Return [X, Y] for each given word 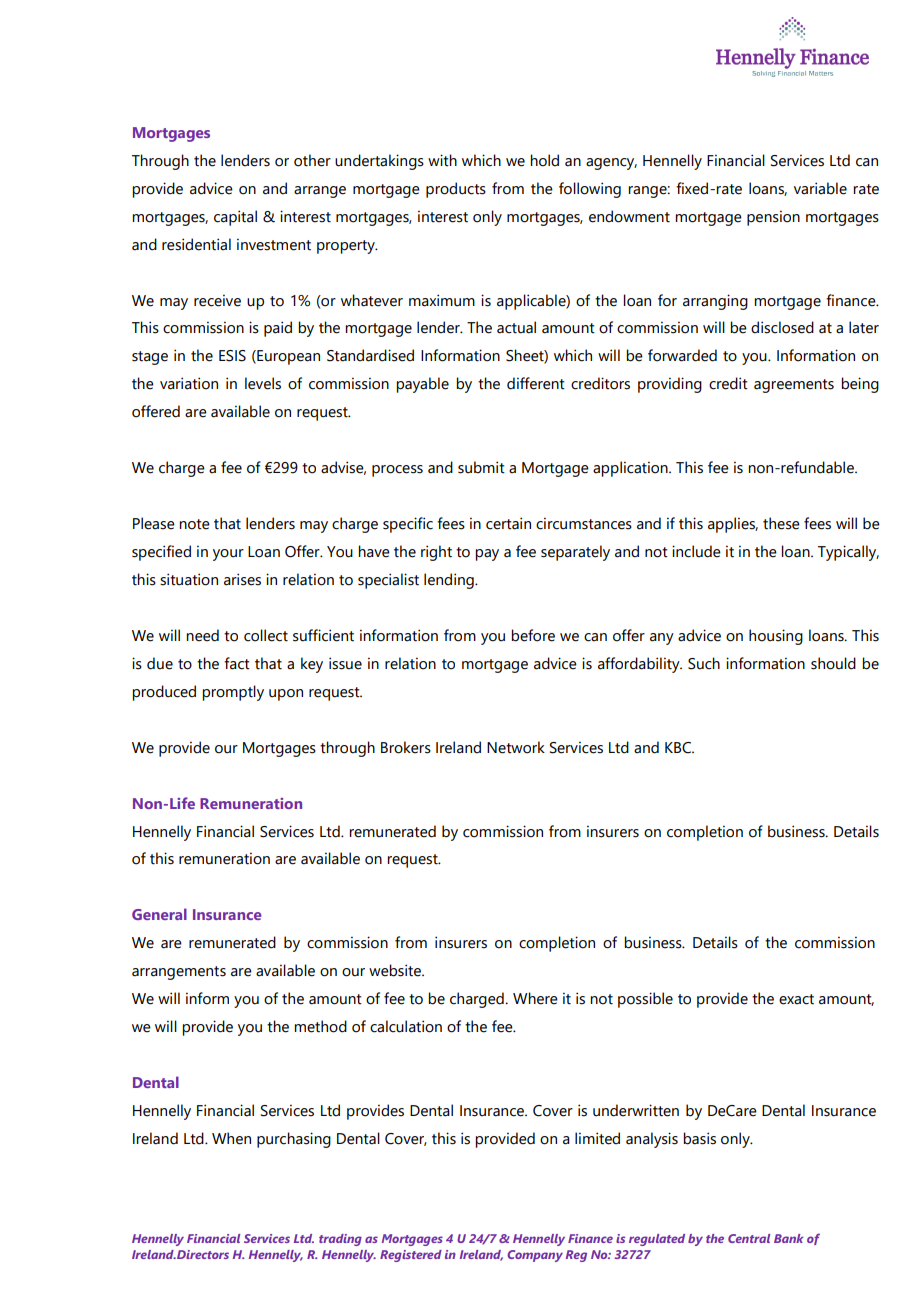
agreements [794, 386]
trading [340, 1240]
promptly [233, 693]
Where [535, 998]
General [159, 914]
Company [535, 1256]
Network [516, 747]
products [456, 190]
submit [481, 467]
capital [235, 218]
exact [796, 999]
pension [773, 218]
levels [263, 383]
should [833, 663]
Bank [788, 1238]
